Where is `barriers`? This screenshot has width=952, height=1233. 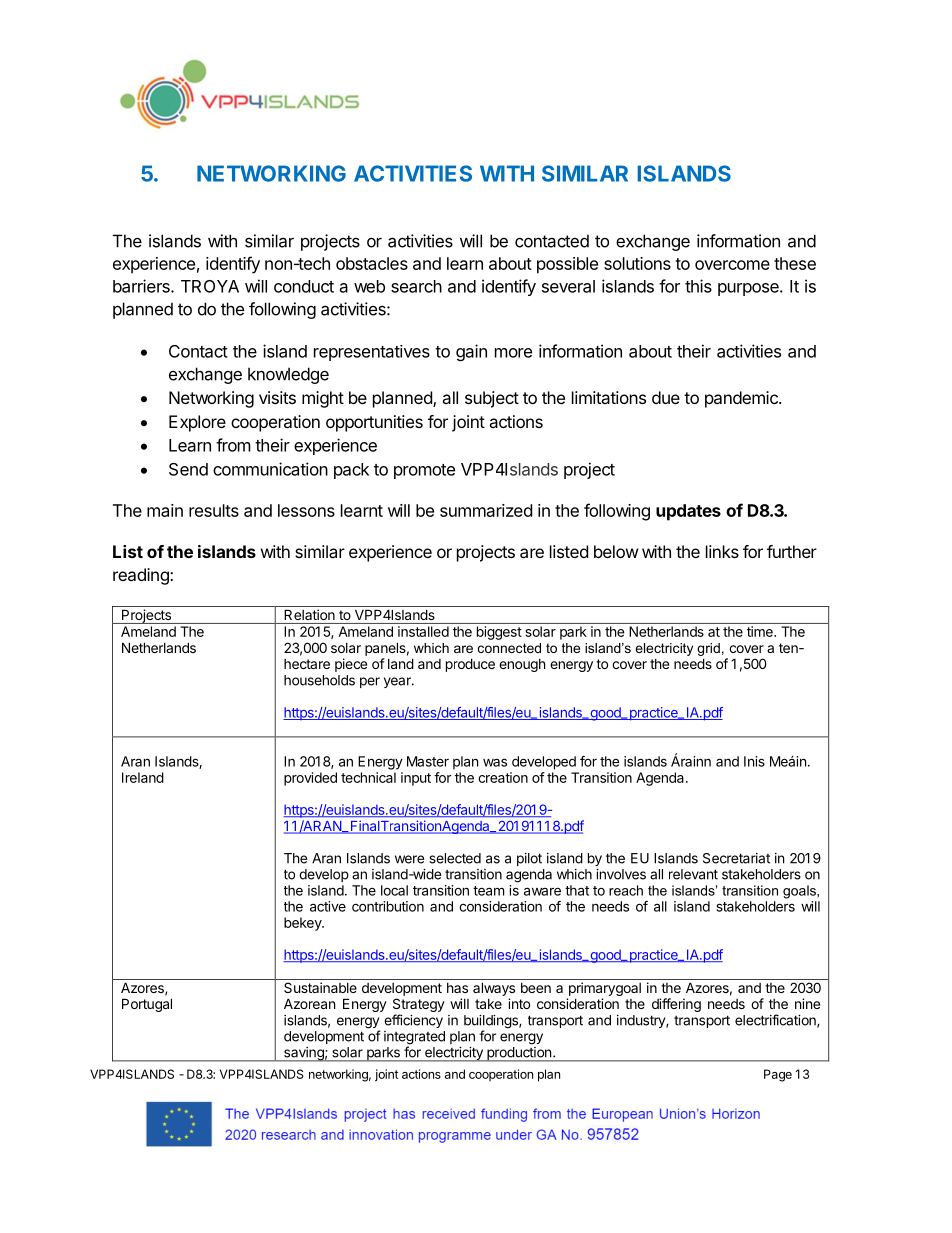
barriers is located at coordinates (142, 286).
